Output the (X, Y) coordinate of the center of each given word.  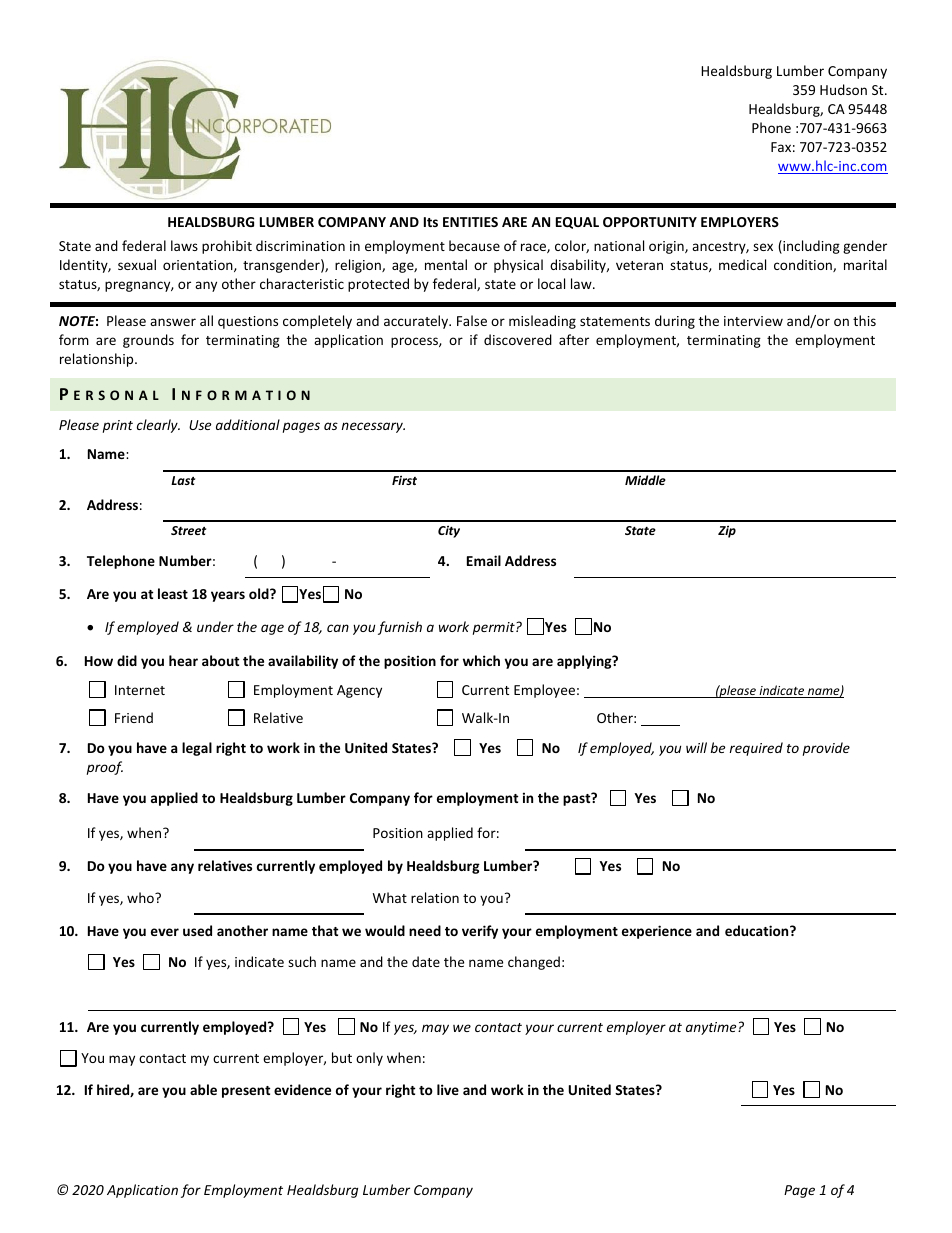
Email (484, 560)
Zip (727, 531)
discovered (518, 339)
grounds (148, 341)
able (203, 1089)
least (173, 593)
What (390, 897)
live (448, 1089)
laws (184, 245)
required (756, 749)
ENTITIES (470, 222)
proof (105, 768)
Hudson (843, 89)
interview (753, 321)
